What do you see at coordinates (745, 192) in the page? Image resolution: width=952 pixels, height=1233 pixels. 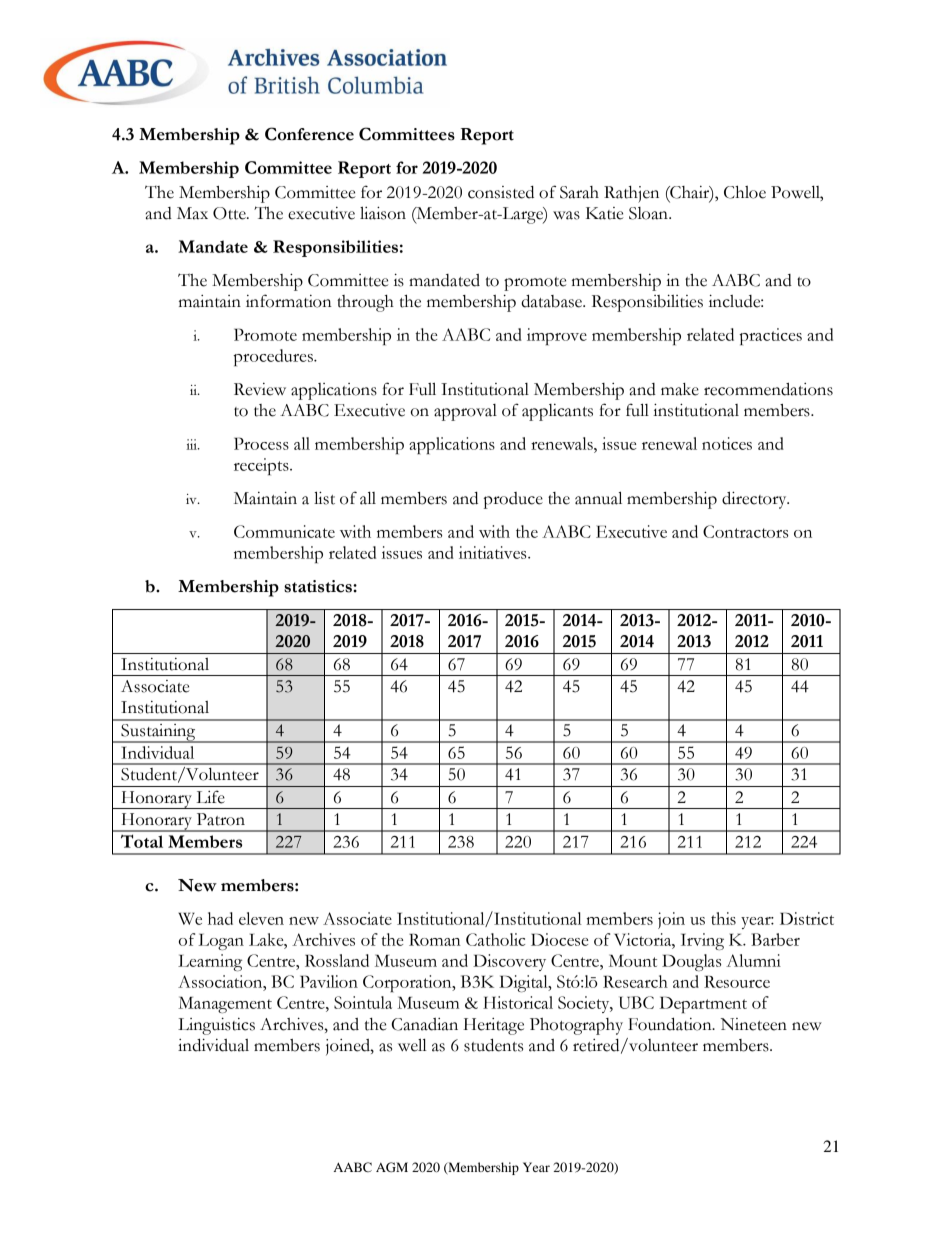 I see `Chloe` at bounding box center [745, 192].
